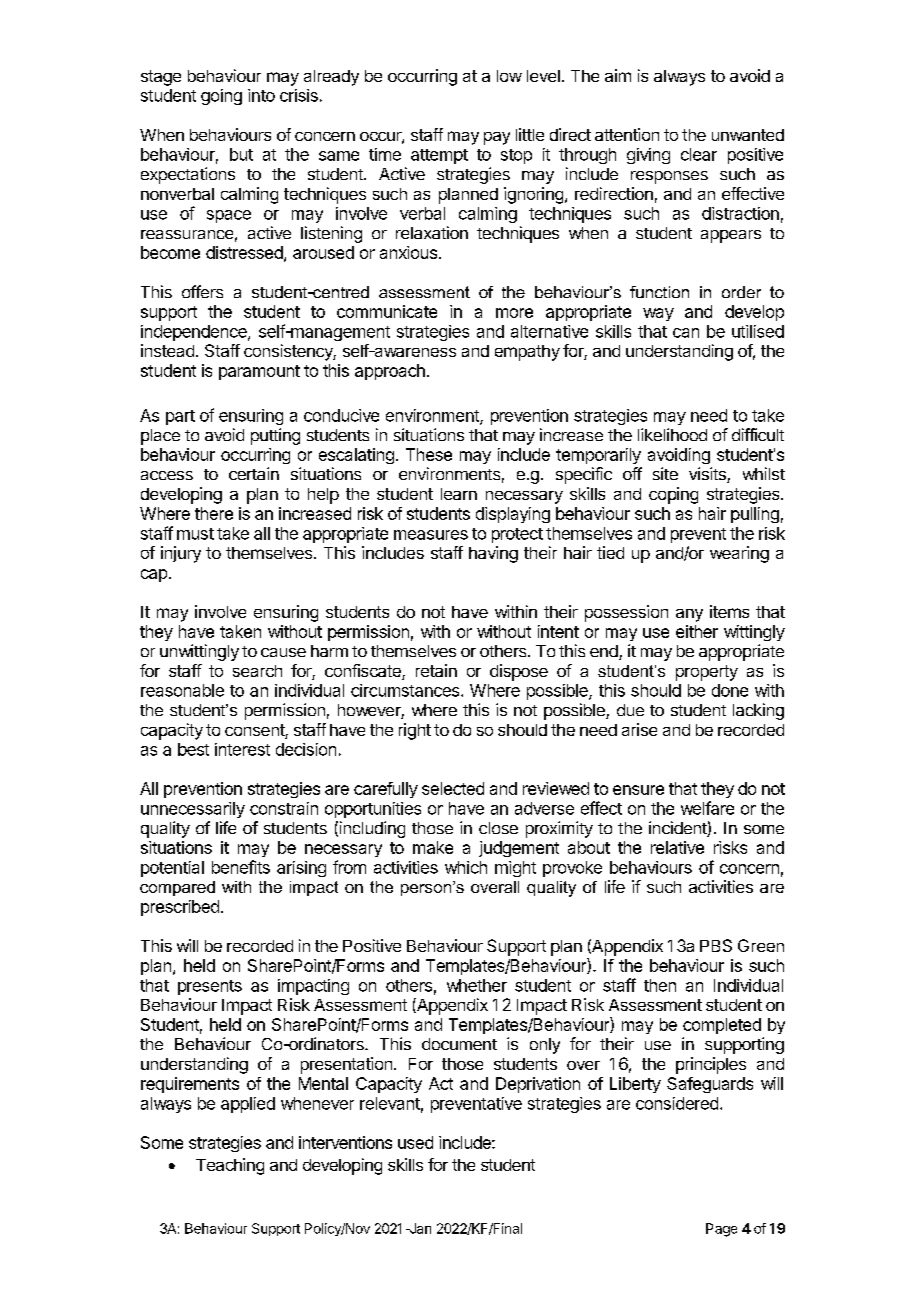 Image resolution: width=924 pixels, height=1308 pixels. I want to click on Teaching, so click(230, 1166).
